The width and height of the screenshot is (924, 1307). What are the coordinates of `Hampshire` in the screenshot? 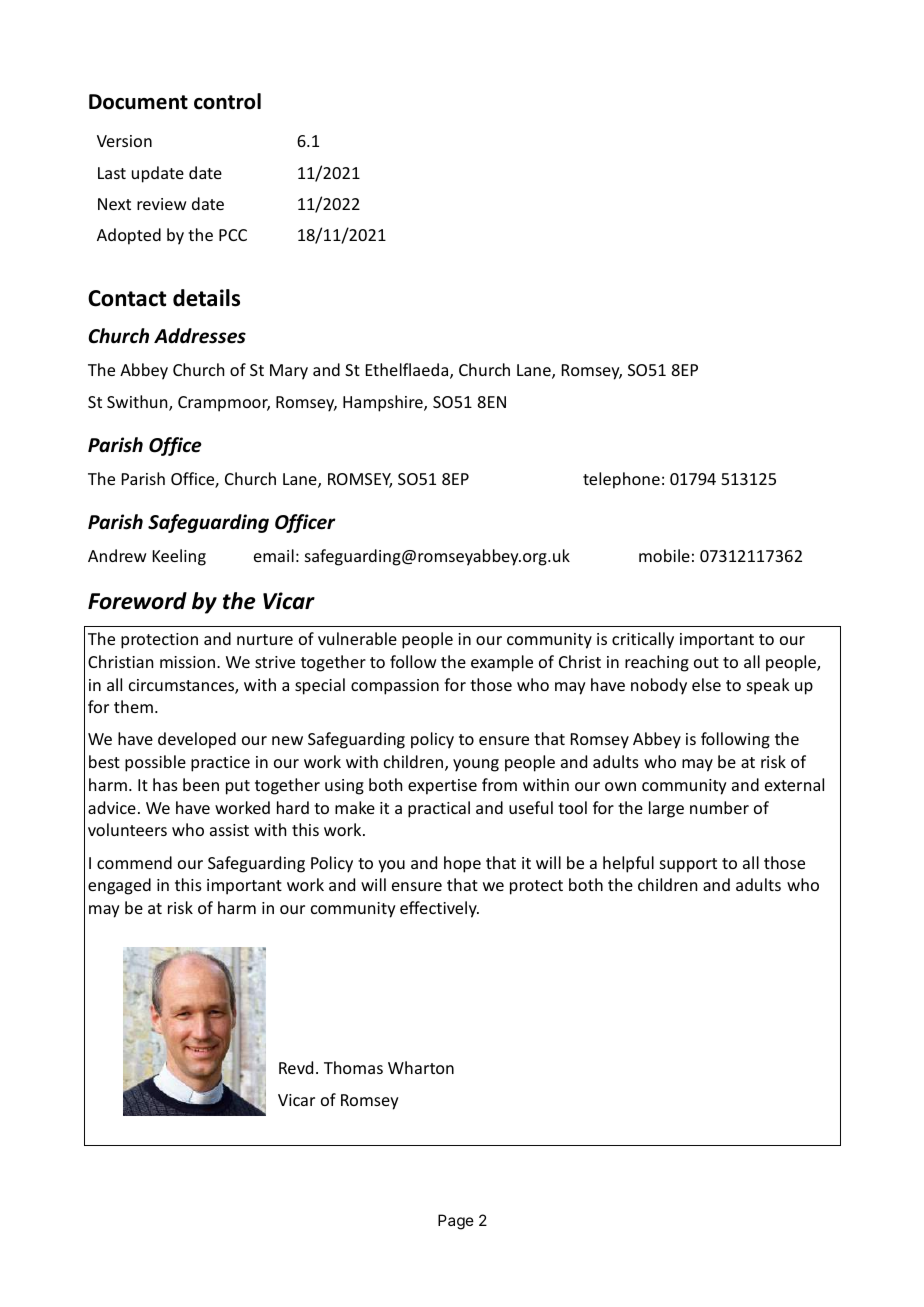 It's located at (384, 403).
